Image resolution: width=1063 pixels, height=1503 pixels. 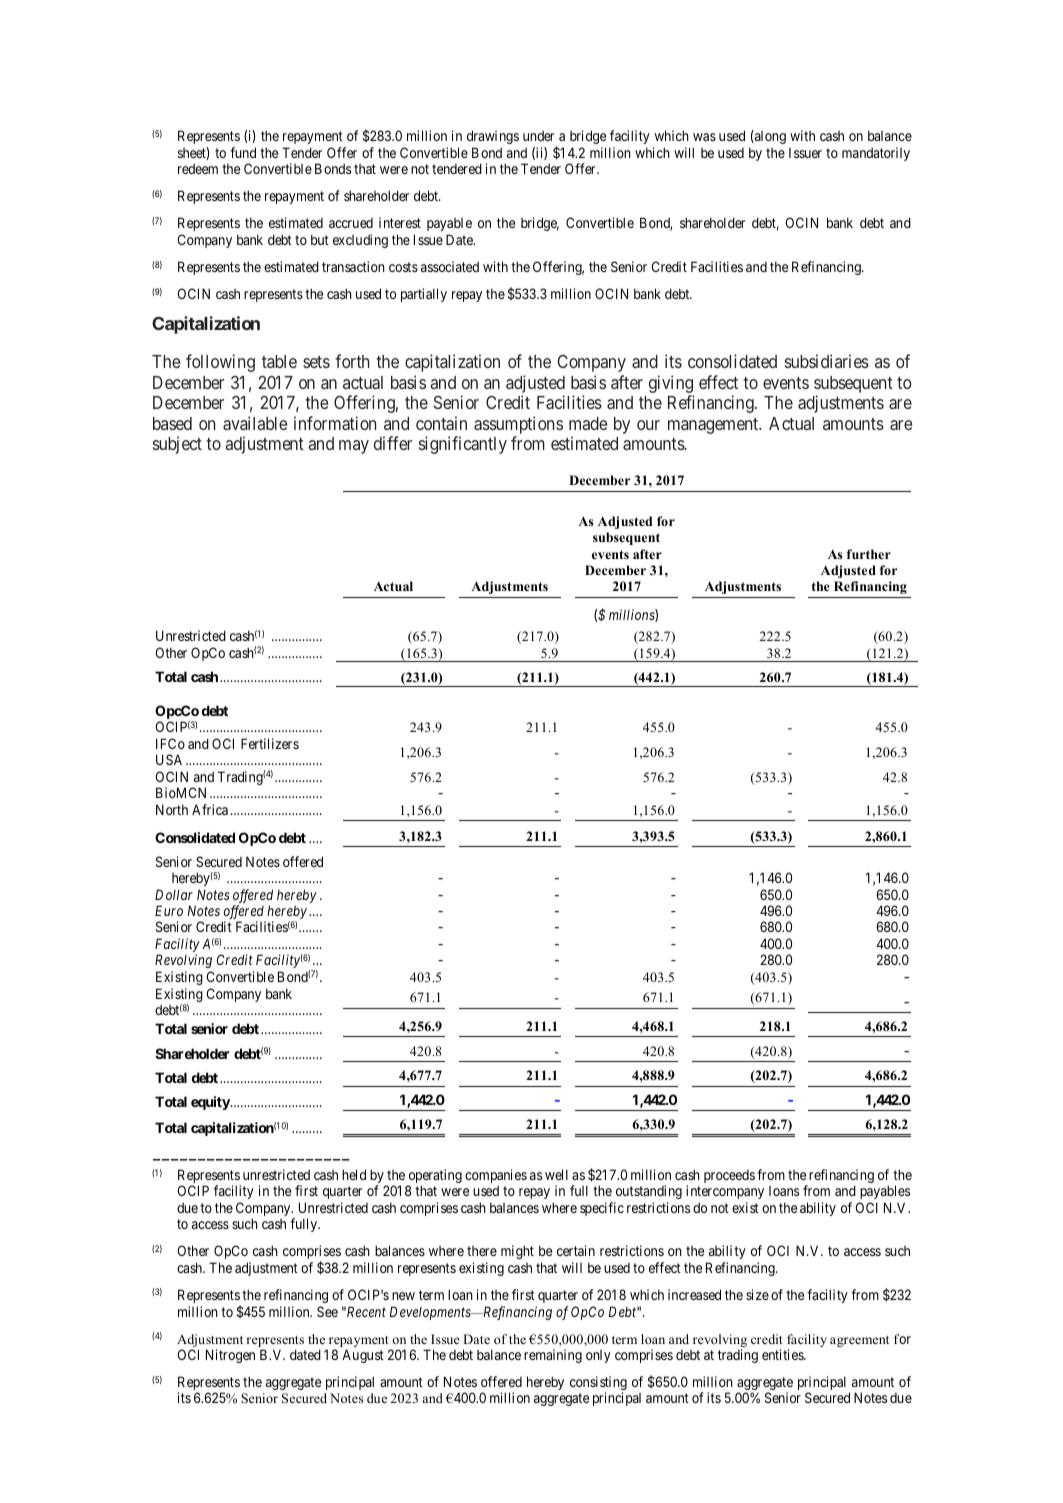 What do you see at coordinates (714, 426) in the document?
I see `management` at bounding box center [714, 426].
